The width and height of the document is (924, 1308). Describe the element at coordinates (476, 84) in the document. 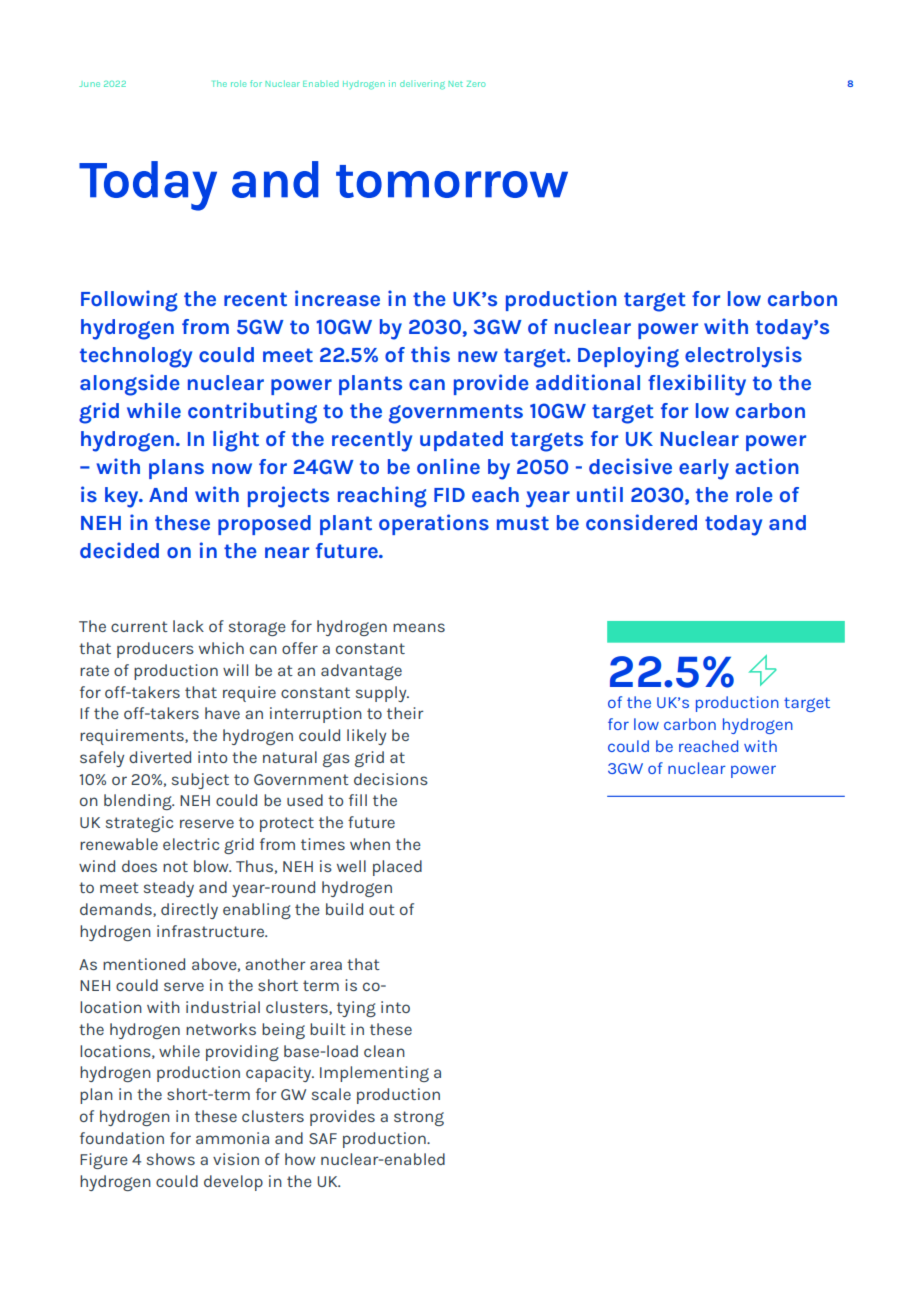

I see `Zero` at that location.
